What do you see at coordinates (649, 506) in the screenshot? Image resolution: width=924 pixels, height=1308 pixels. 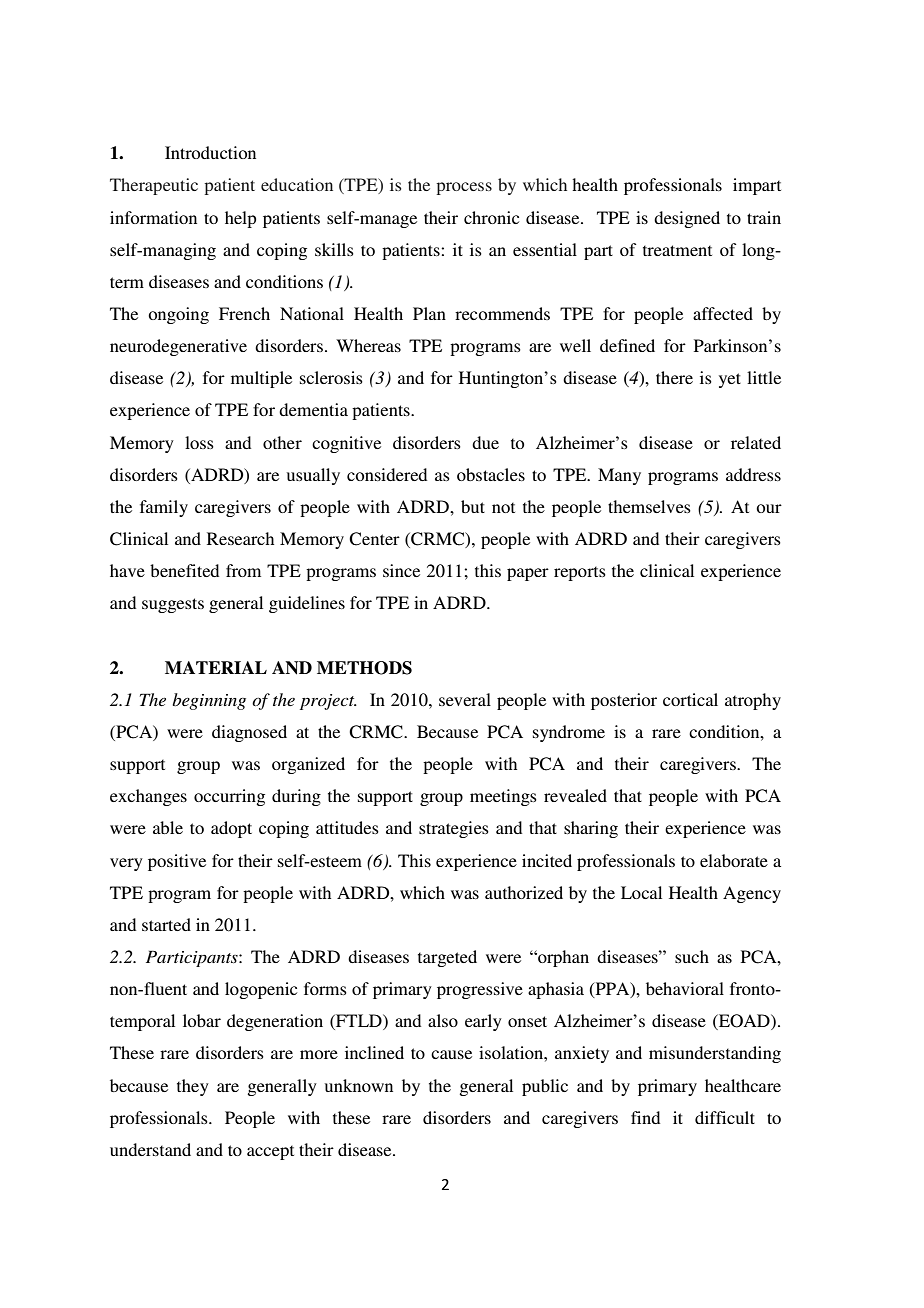 I see `themselves` at bounding box center [649, 506].
